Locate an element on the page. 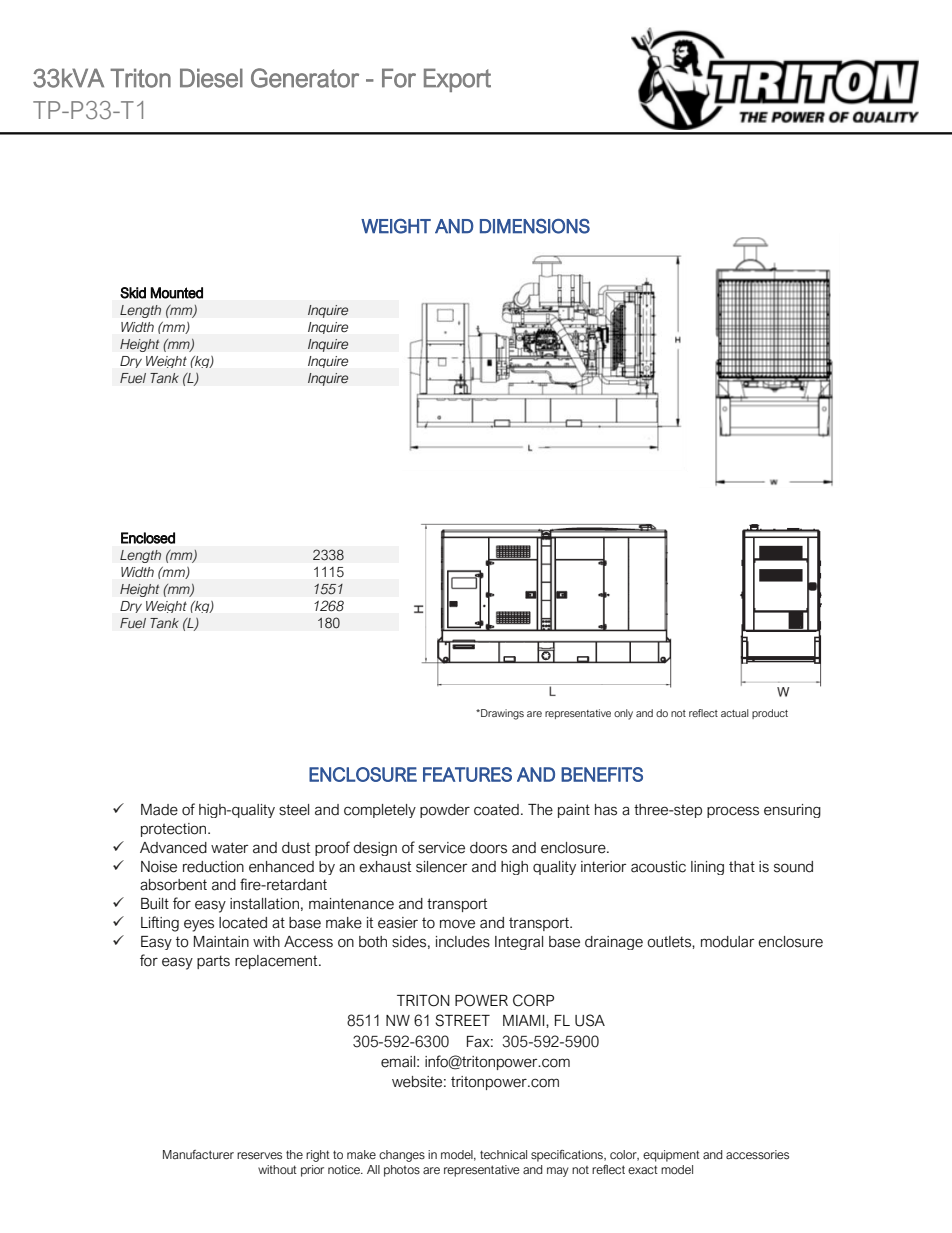 The image size is (952, 1233). technical is located at coordinates (503, 1154).
